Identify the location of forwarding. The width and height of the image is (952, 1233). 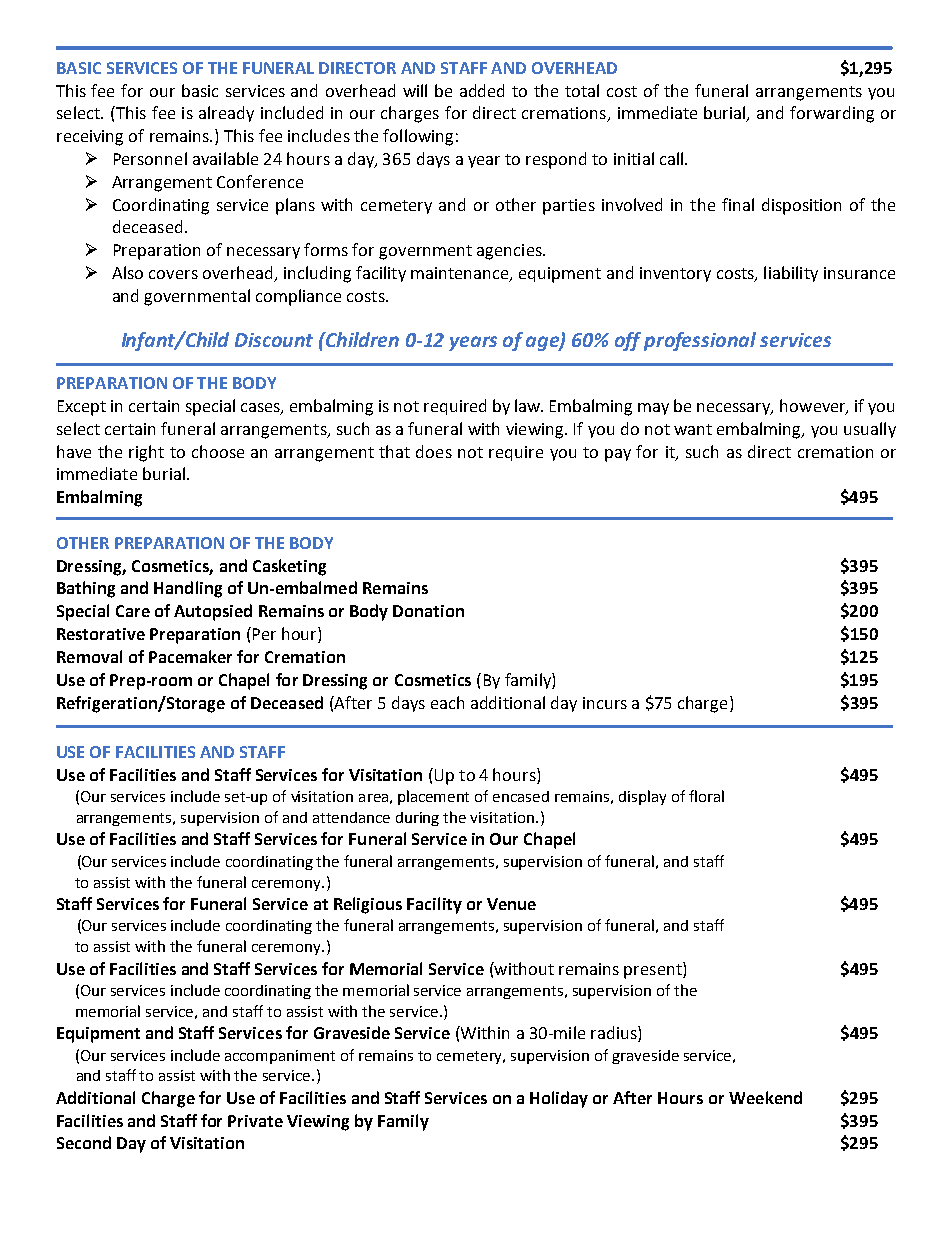
(832, 114).
